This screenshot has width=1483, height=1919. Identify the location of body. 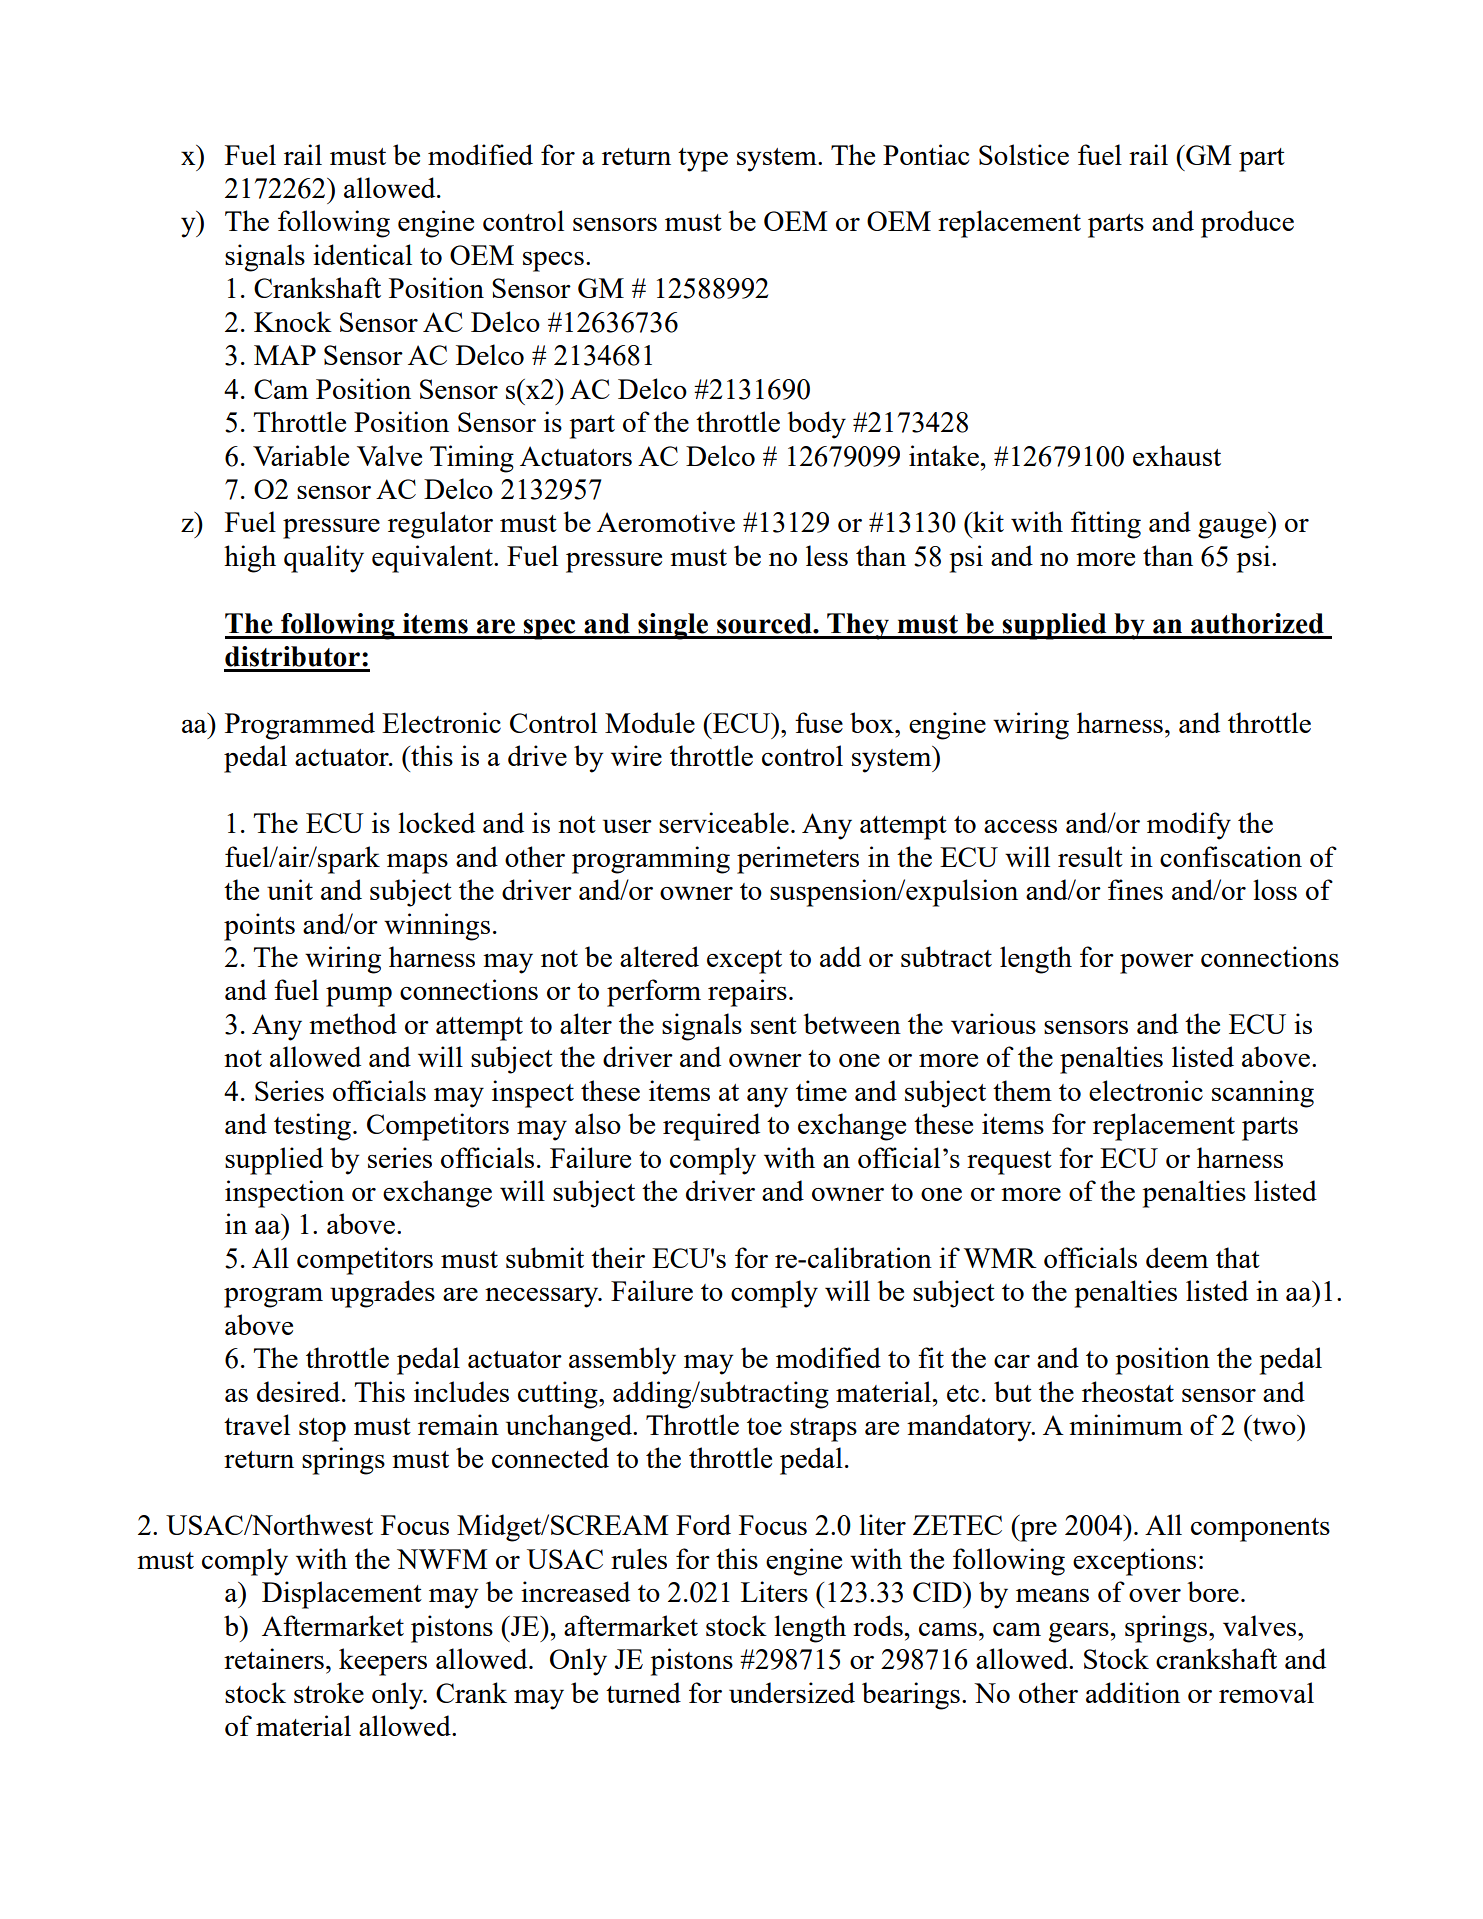
(816, 425).
